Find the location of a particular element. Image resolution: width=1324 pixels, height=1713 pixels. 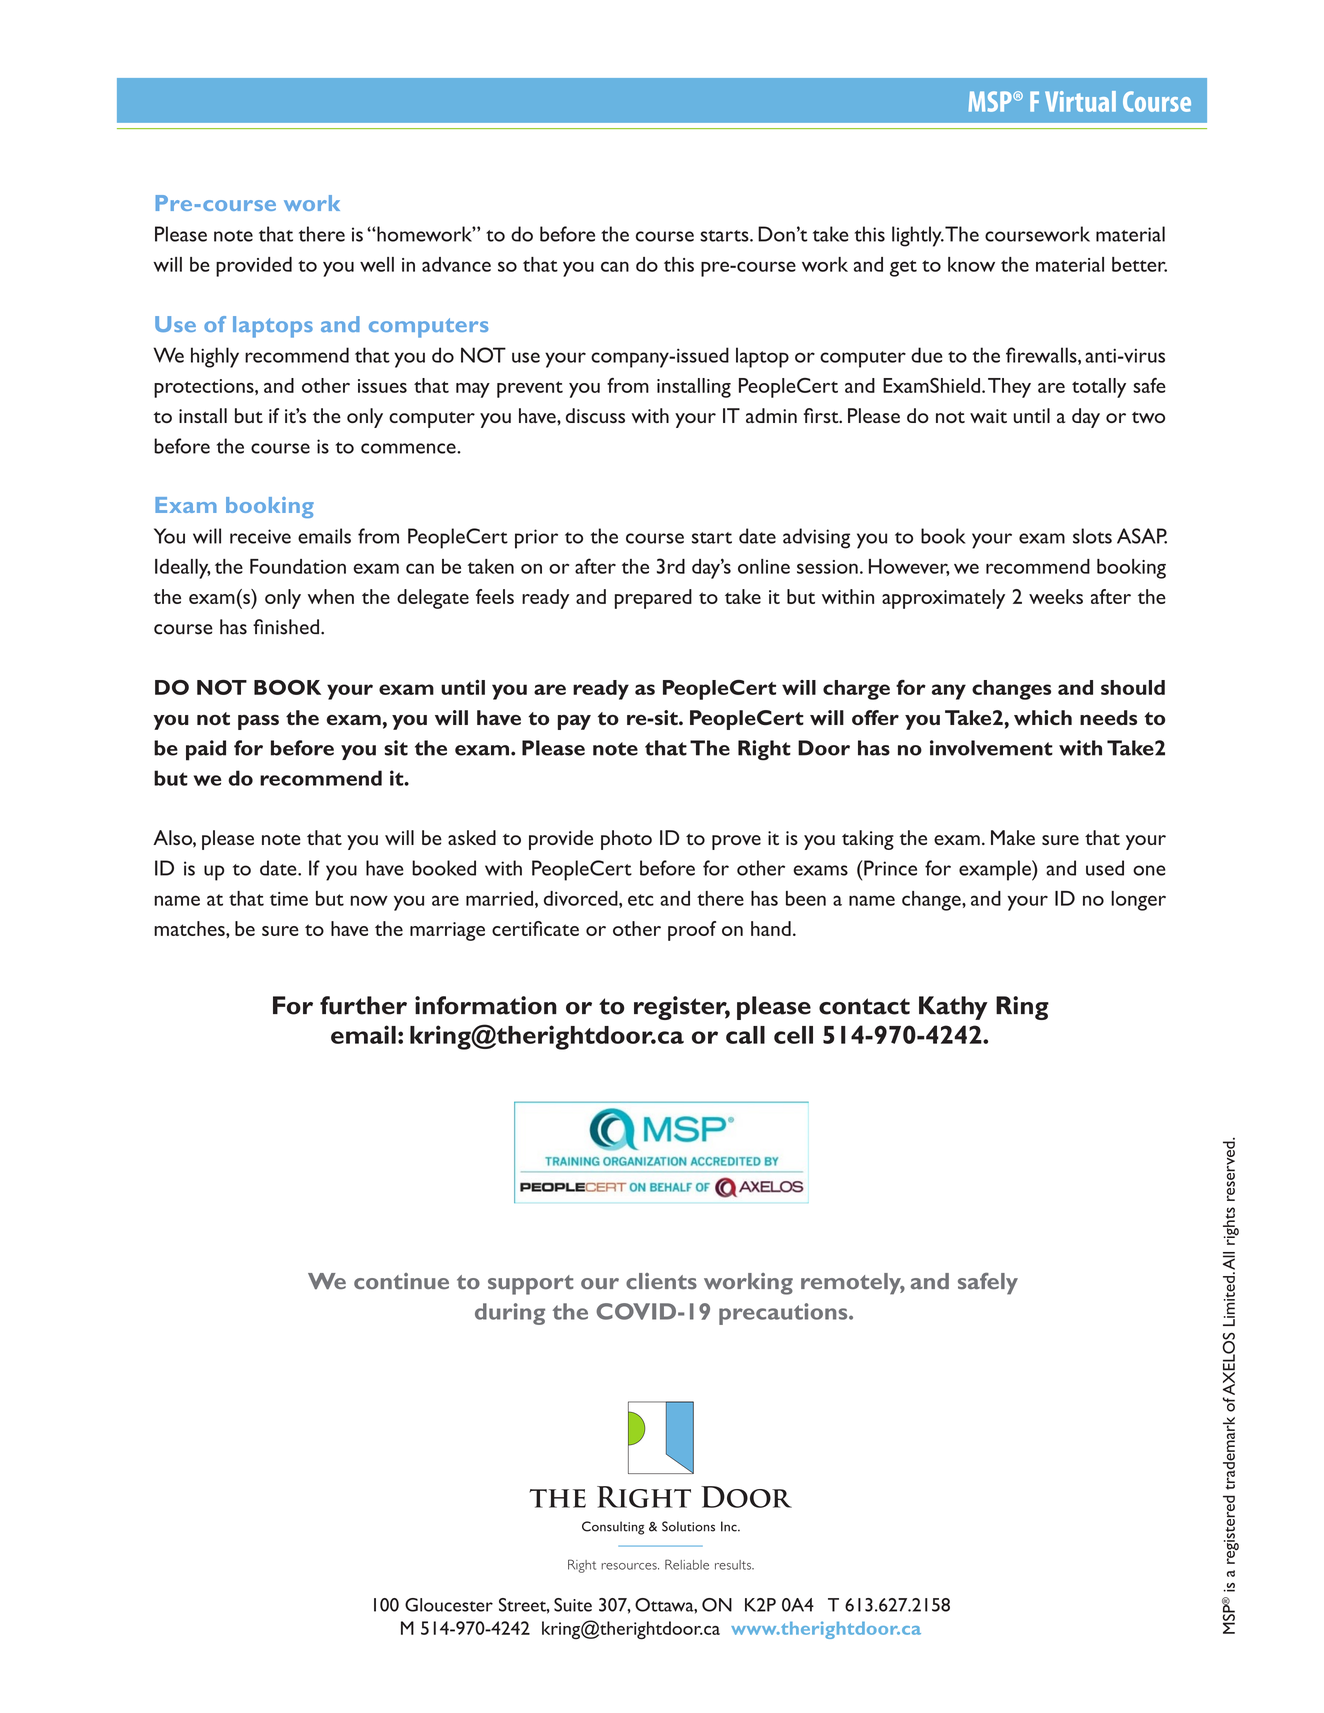

advance is located at coordinates (456, 264).
